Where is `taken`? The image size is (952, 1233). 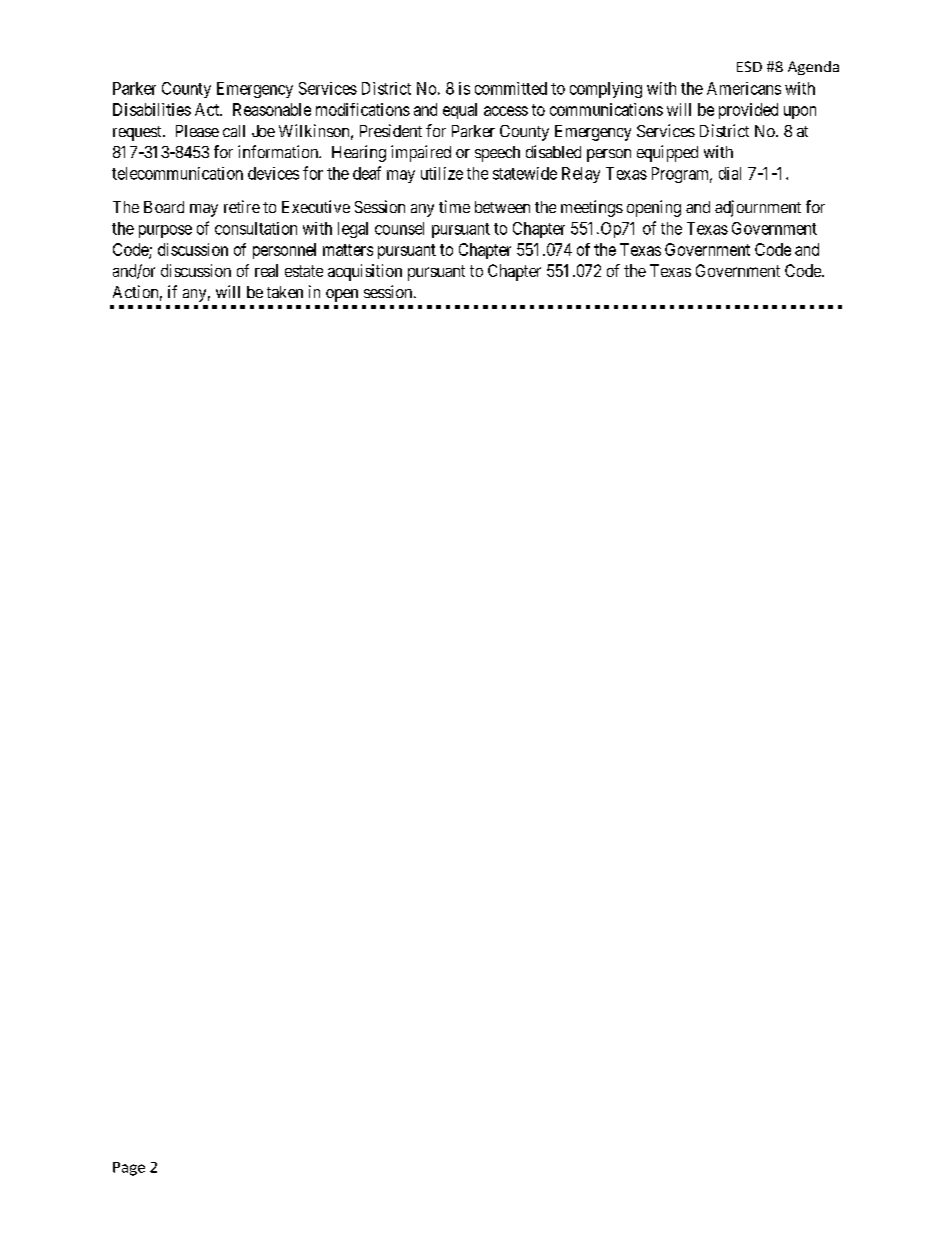
taken is located at coordinates (285, 292).
